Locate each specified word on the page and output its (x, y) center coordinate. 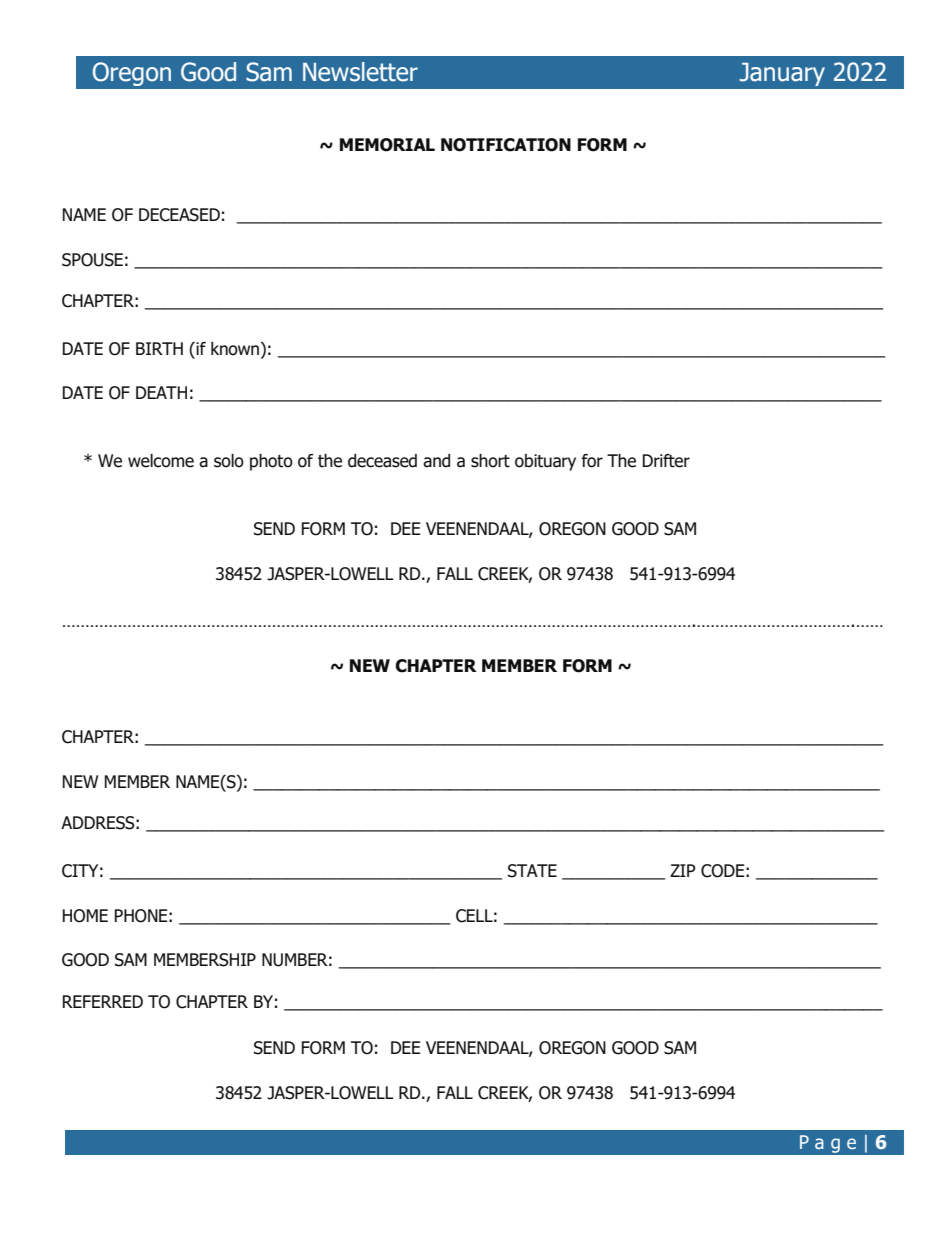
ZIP (683, 870)
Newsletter (360, 72)
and (436, 461)
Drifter (666, 461)
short (490, 461)
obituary (545, 462)
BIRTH (159, 348)
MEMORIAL (387, 145)
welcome (161, 461)
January (782, 74)
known (235, 349)
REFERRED (103, 1001)
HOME (85, 916)
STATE (532, 871)
